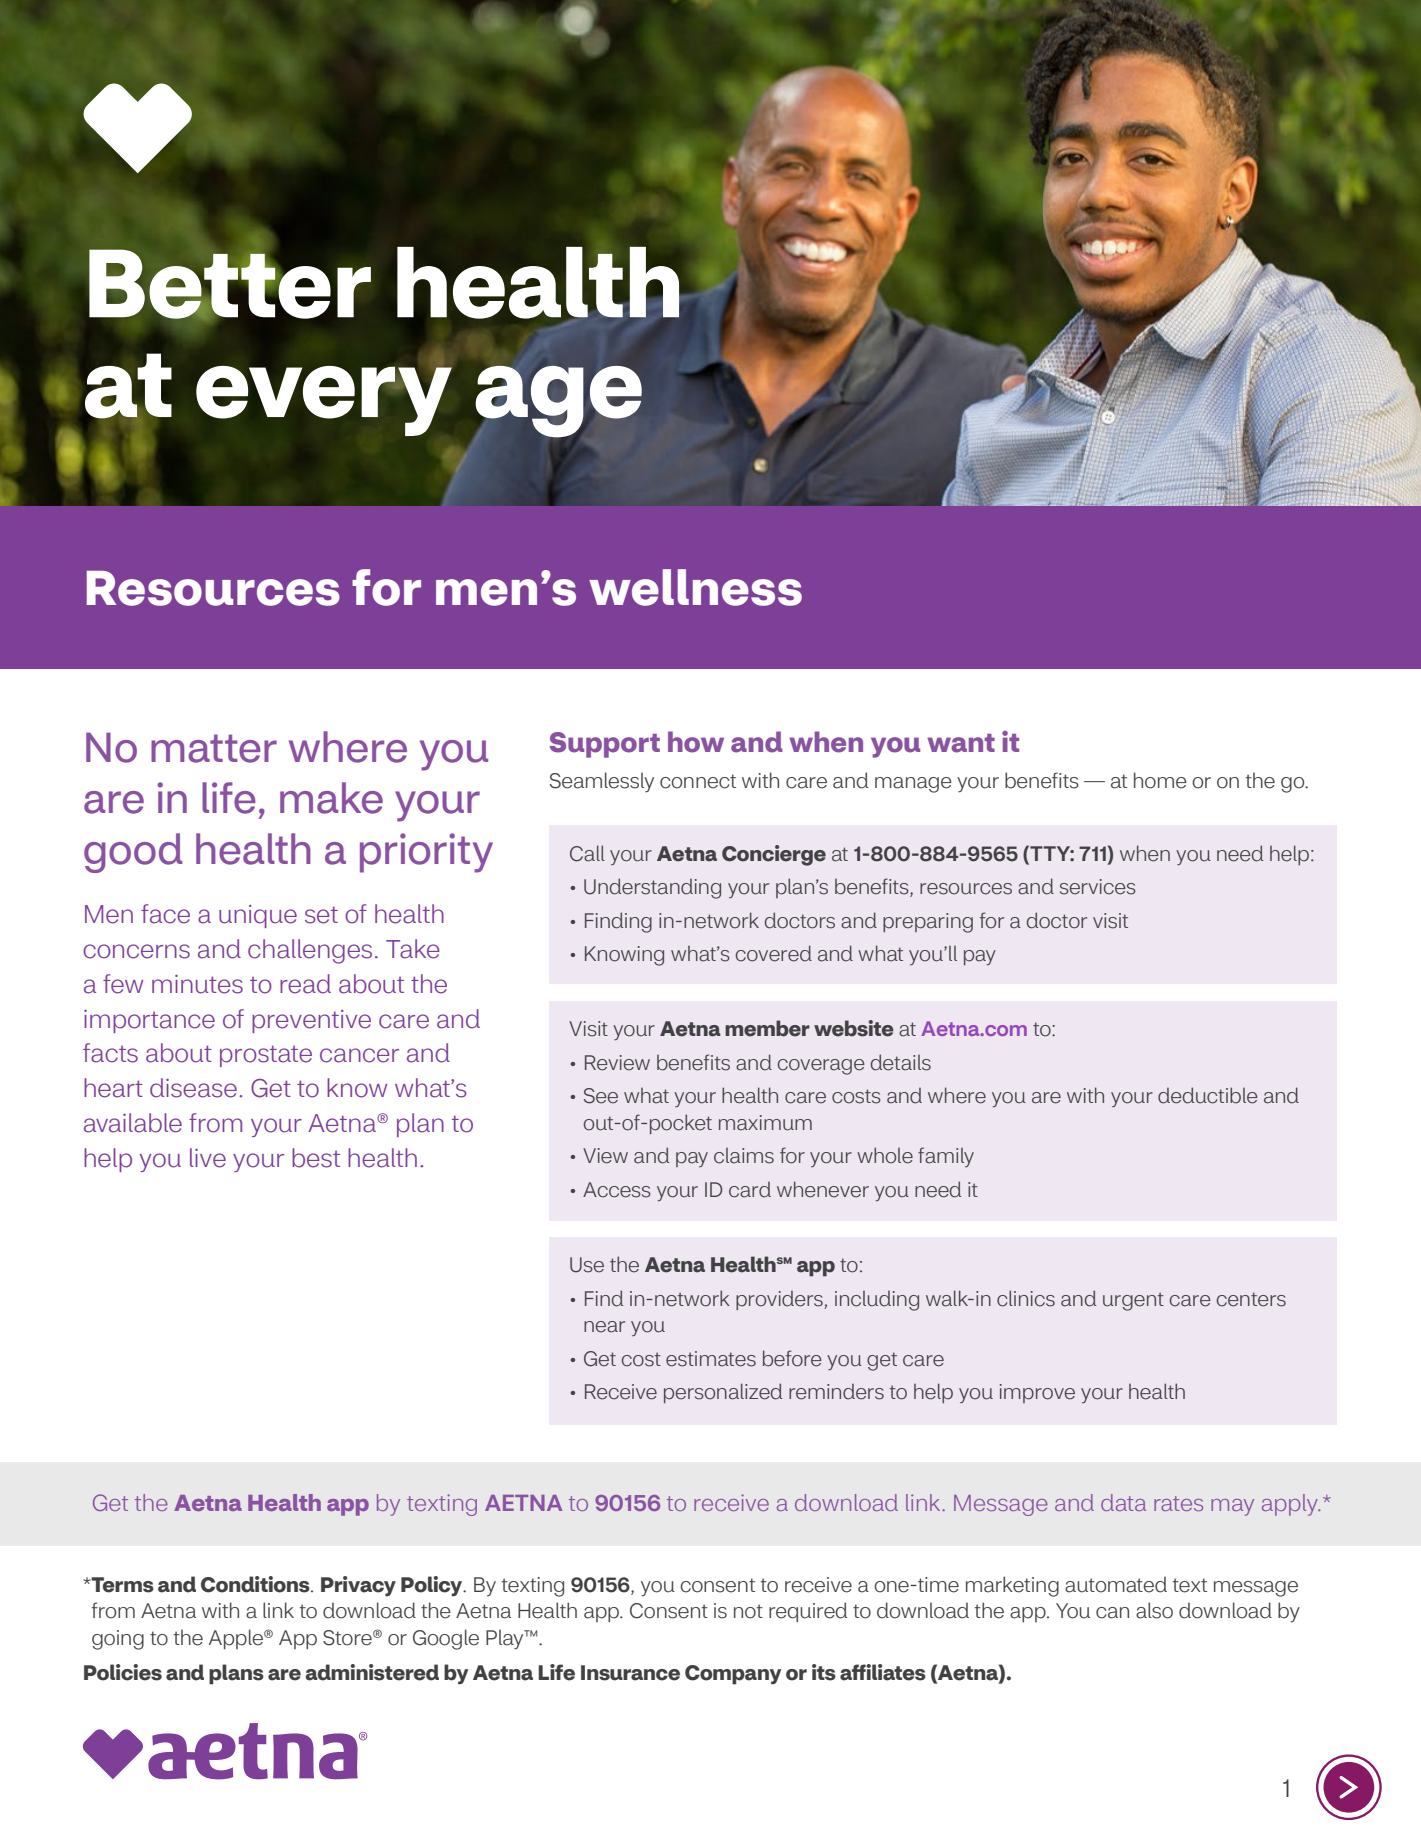 Image resolution: width=1421 pixels, height=1838 pixels. I want to click on services, so click(1098, 887).
